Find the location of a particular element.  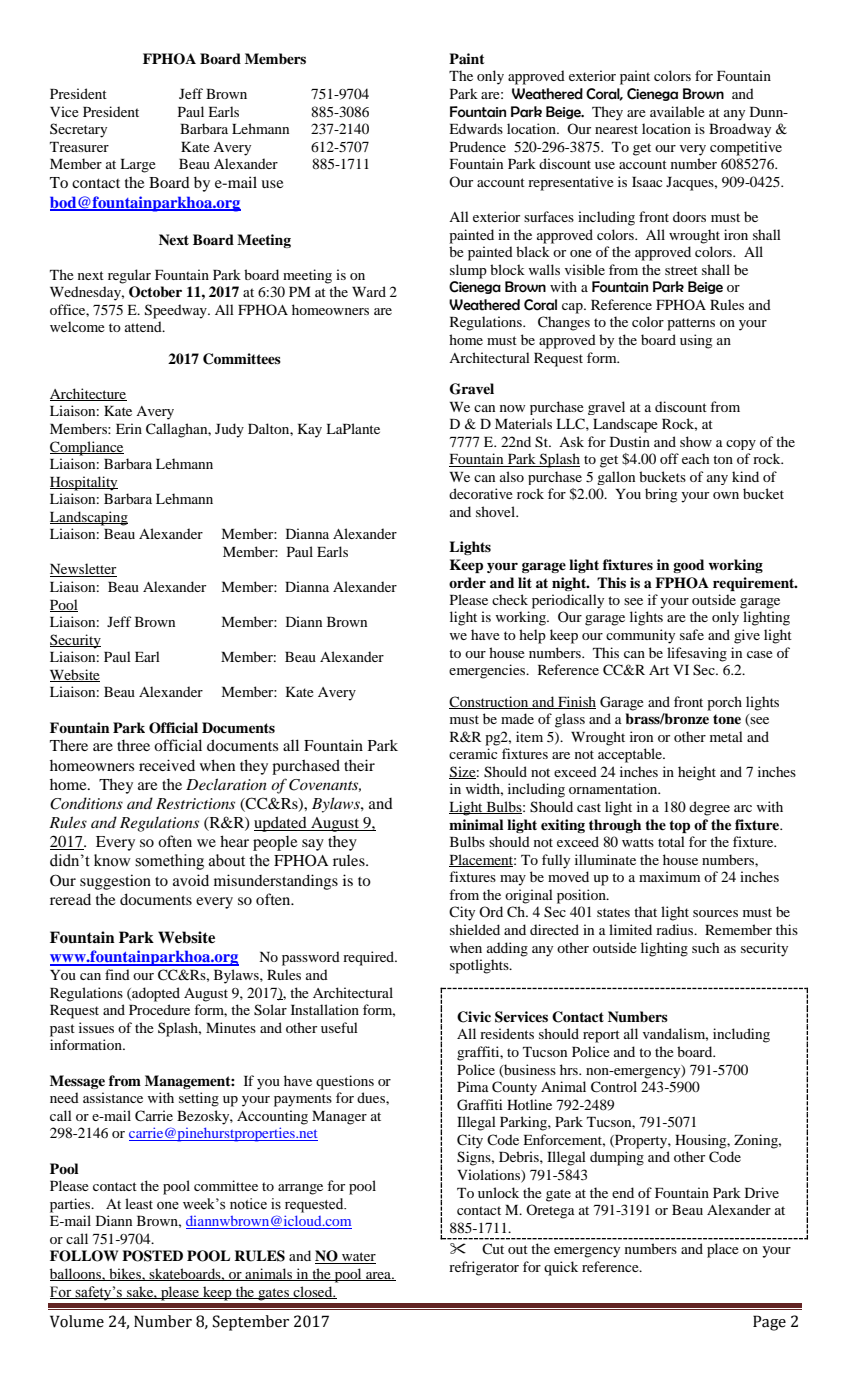

Prudence is located at coordinates (478, 146).
